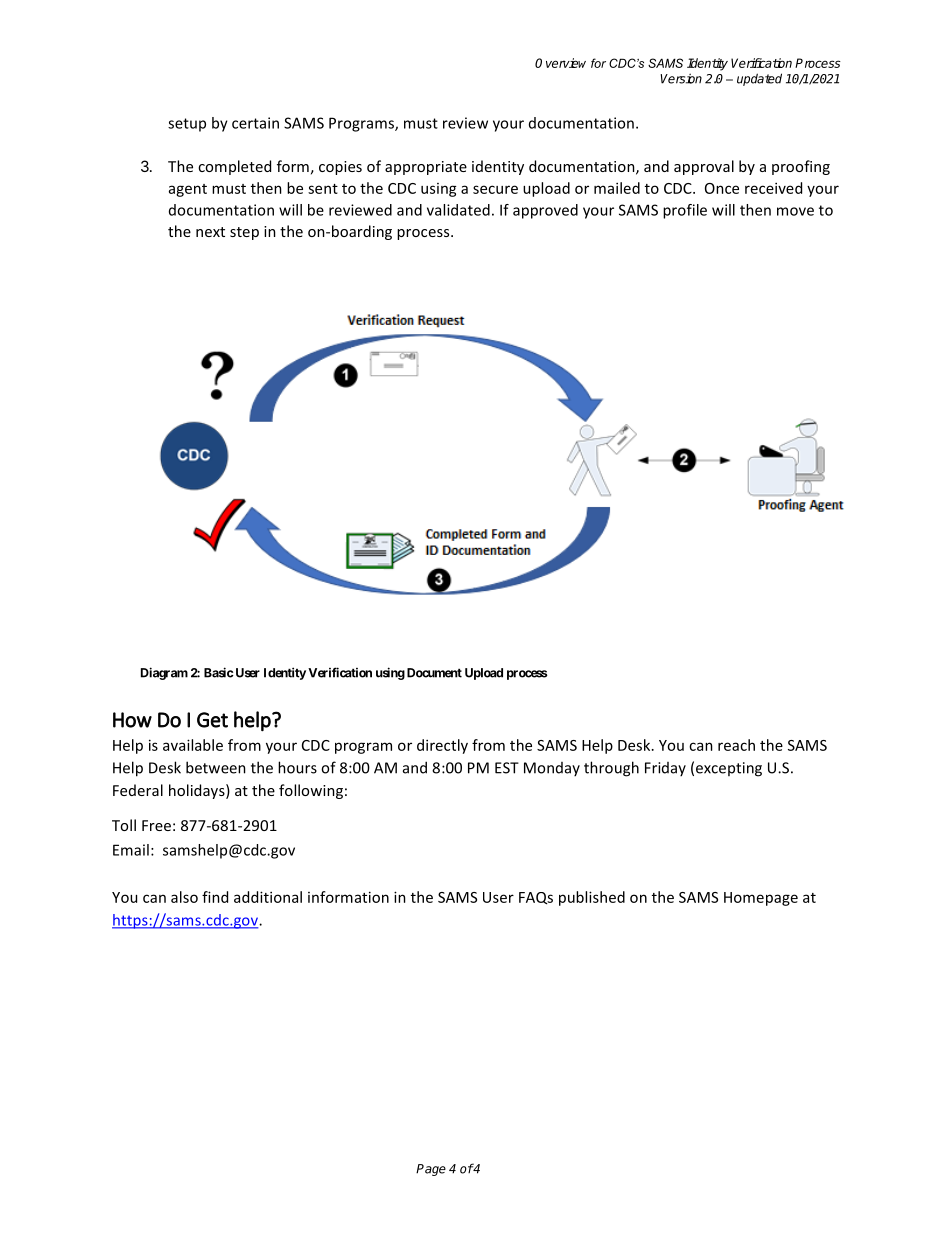 This screenshot has height=1233, width=952. I want to click on find, so click(215, 897).
